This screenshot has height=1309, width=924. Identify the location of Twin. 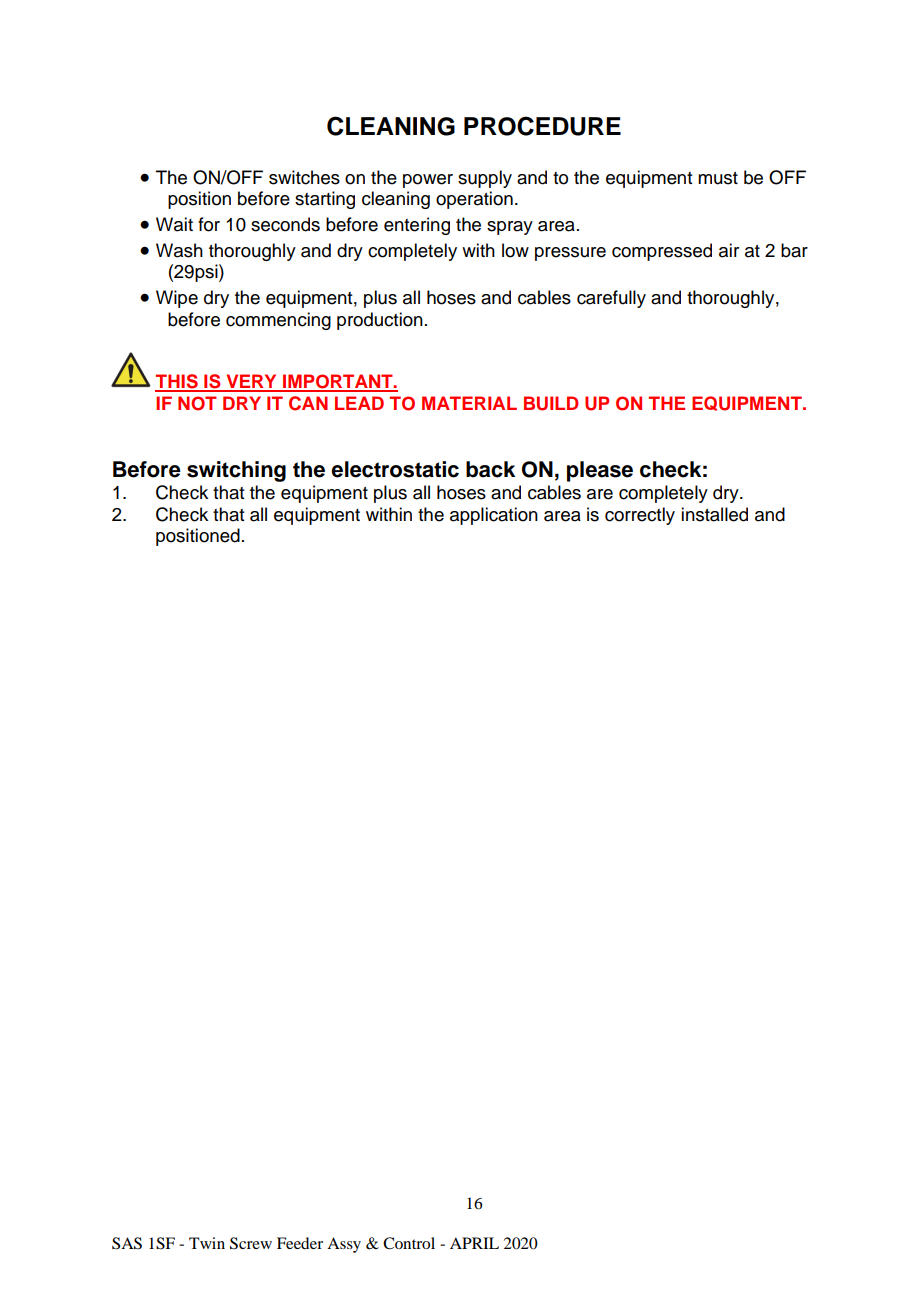
(207, 1243).
